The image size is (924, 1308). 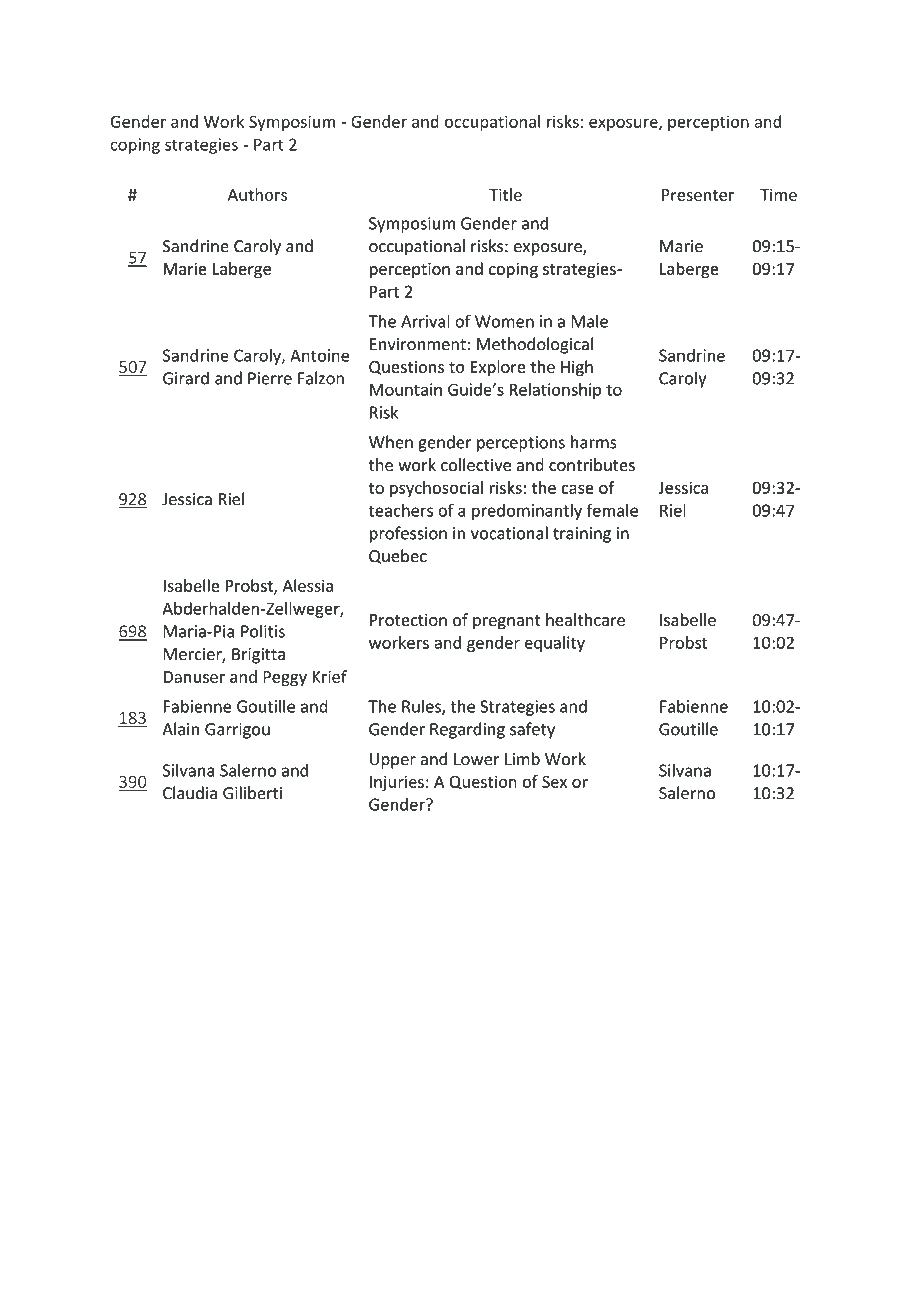 What do you see at coordinates (698, 195) in the screenshot?
I see `Presenter` at bounding box center [698, 195].
